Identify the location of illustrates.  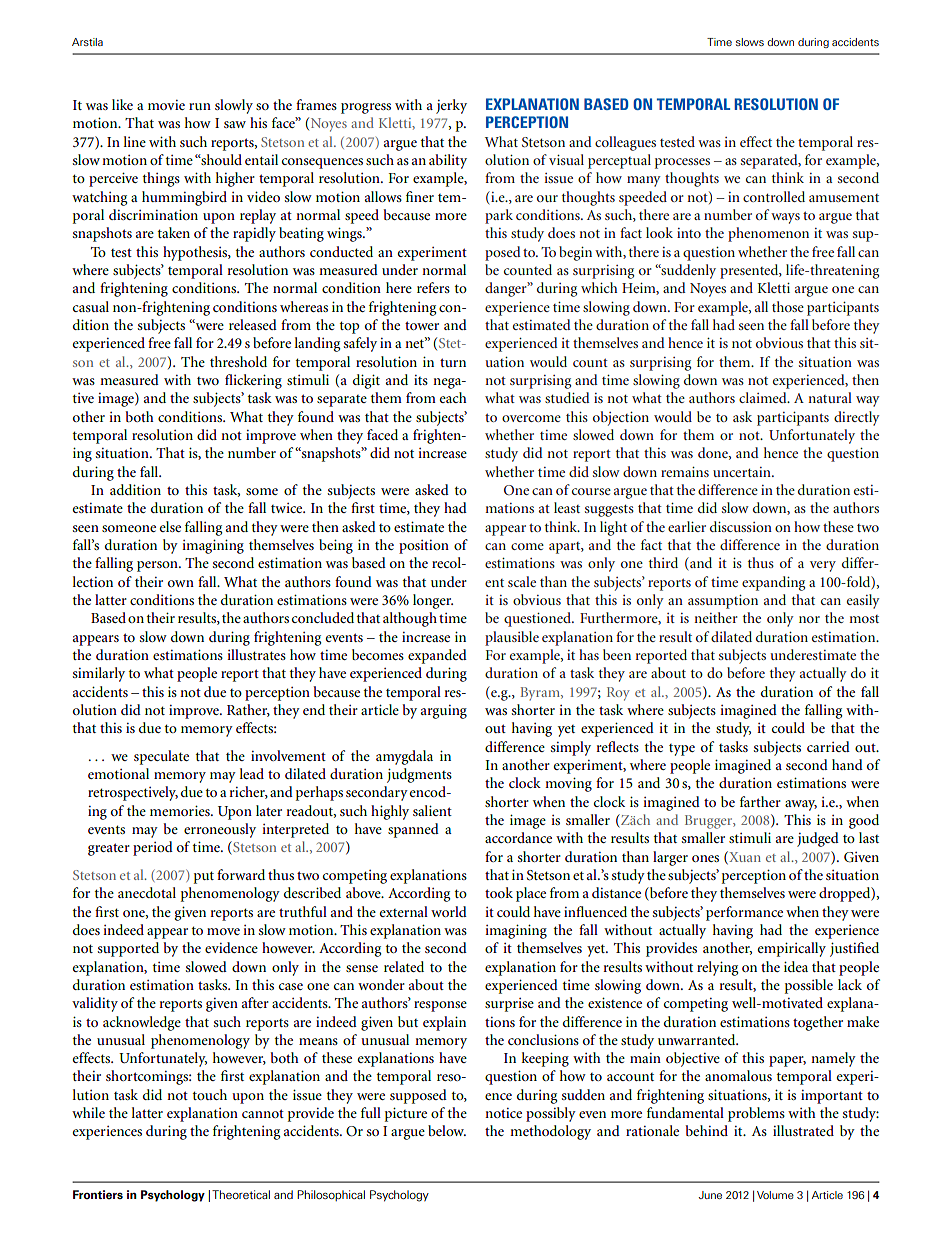
(256, 654).
